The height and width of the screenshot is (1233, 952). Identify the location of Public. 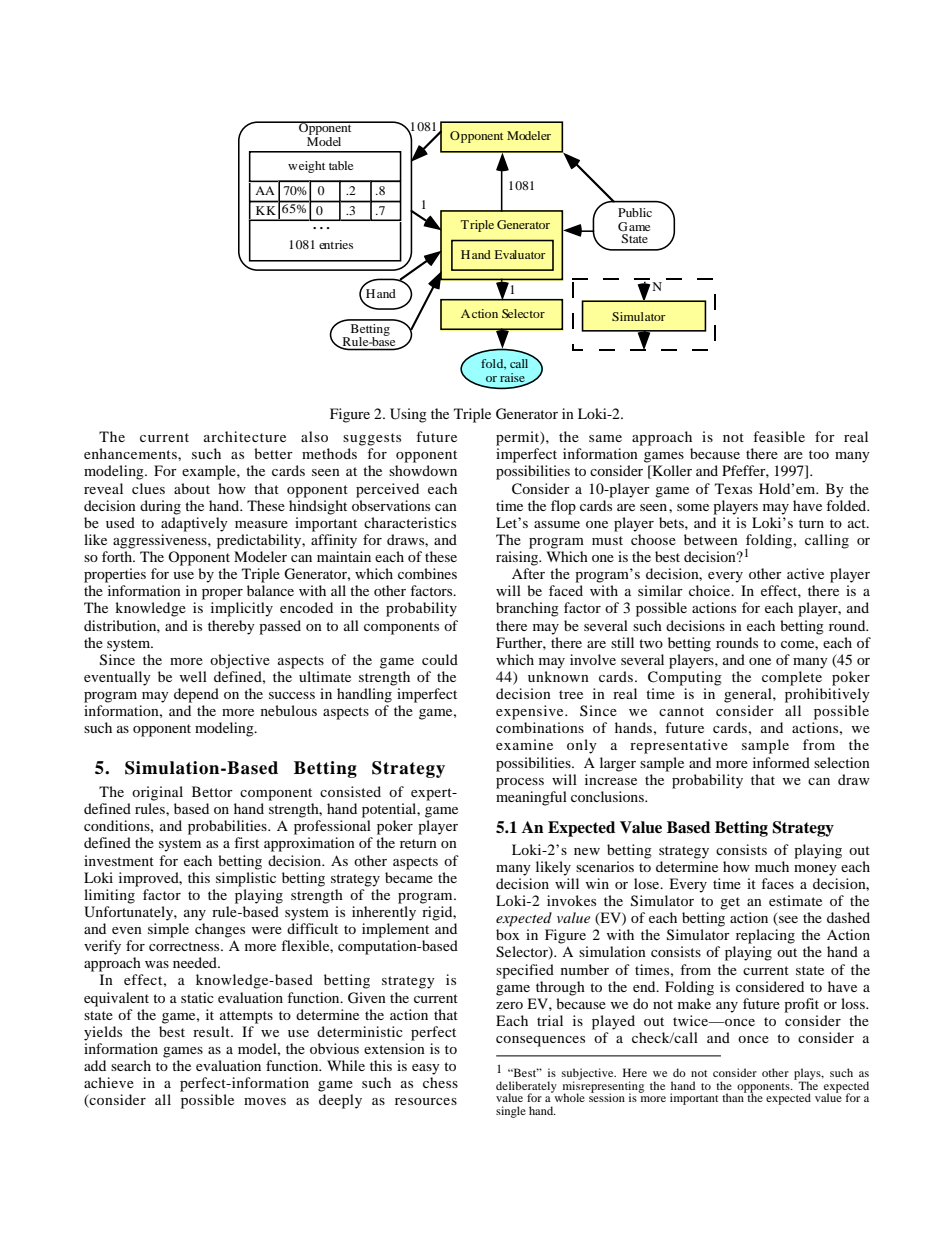
(635, 212).
